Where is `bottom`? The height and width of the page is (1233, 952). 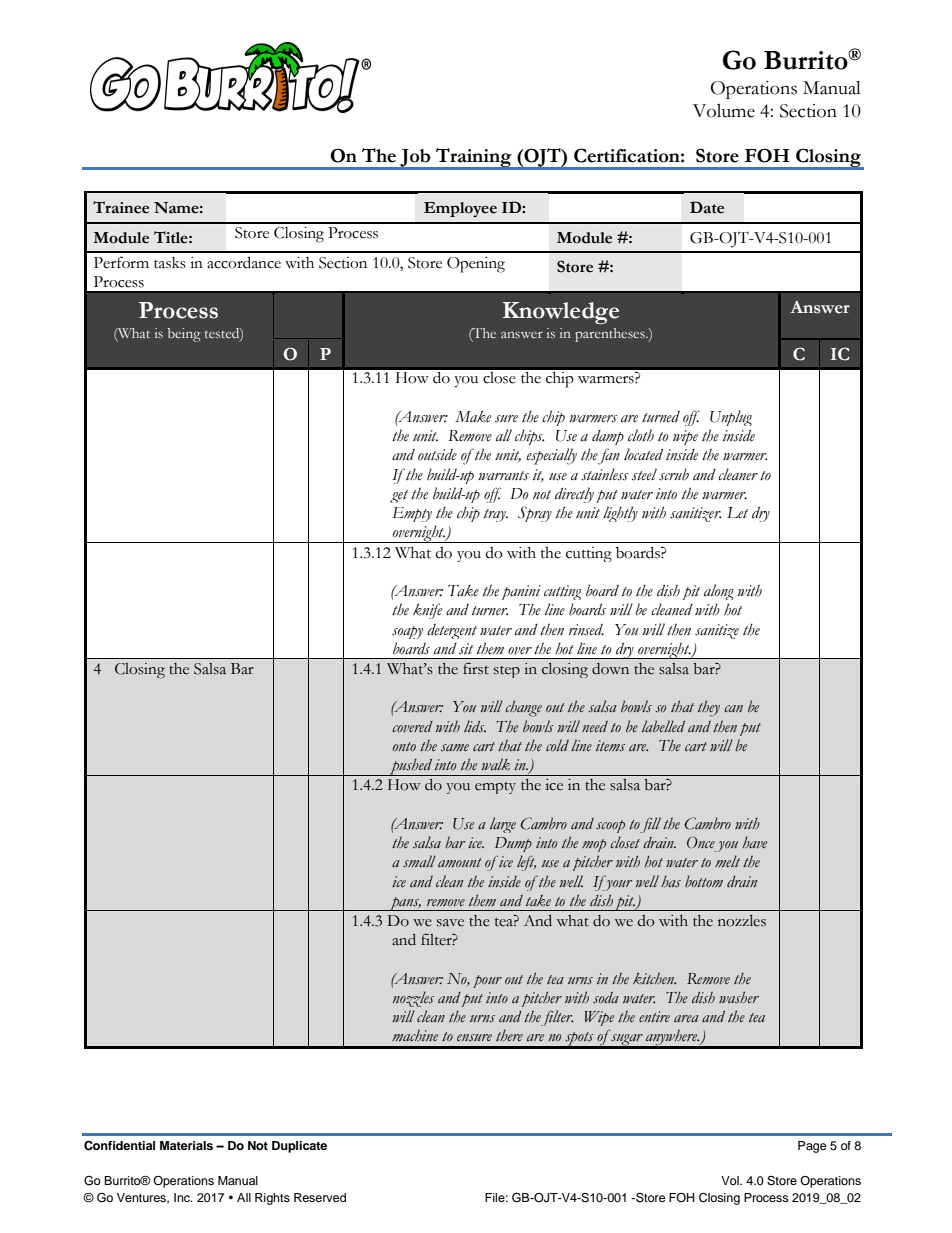 bottom is located at coordinates (704, 881).
